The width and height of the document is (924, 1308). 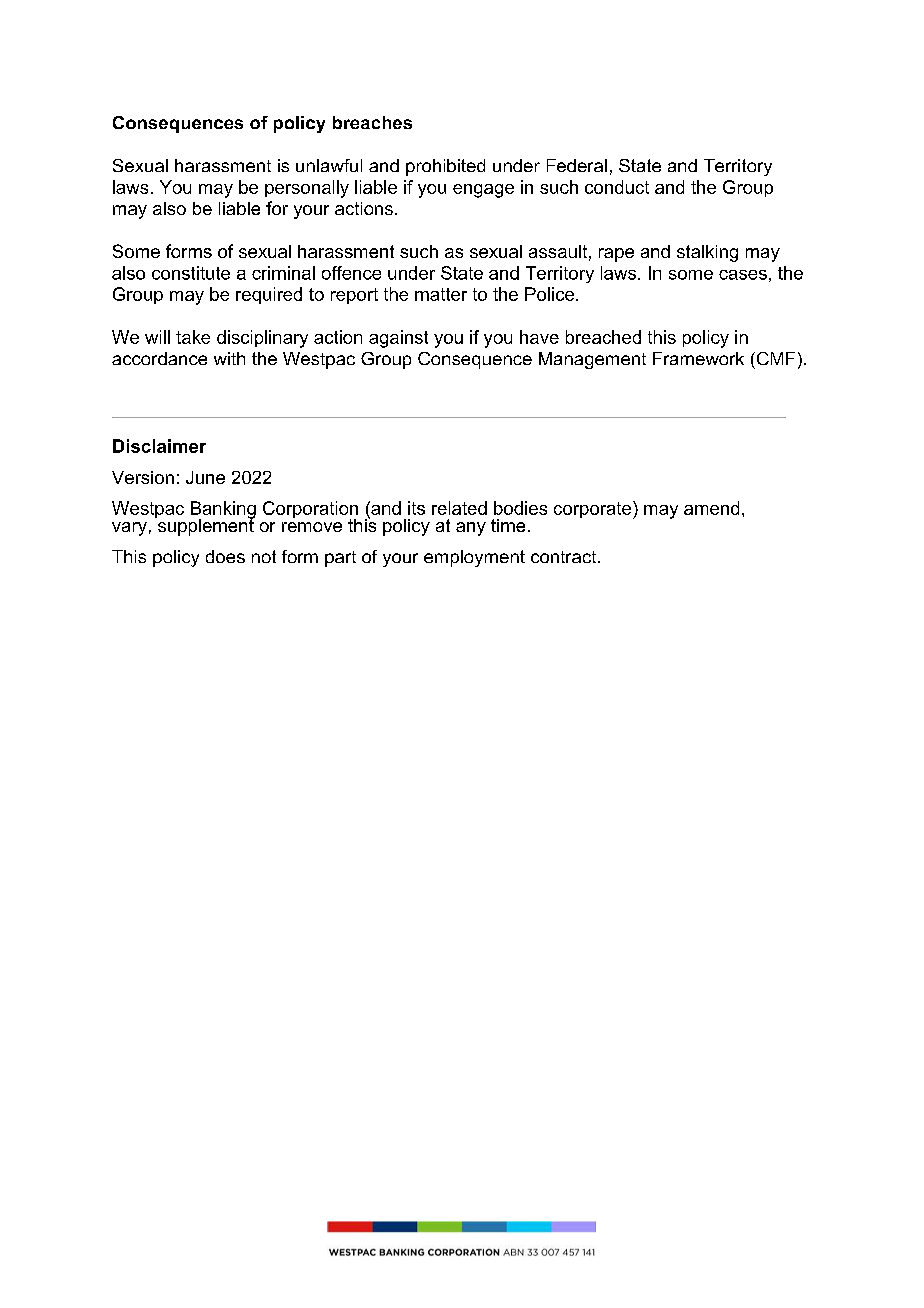 What do you see at coordinates (329, 165) in the document?
I see `unlawful` at bounding box center [329, 165].
